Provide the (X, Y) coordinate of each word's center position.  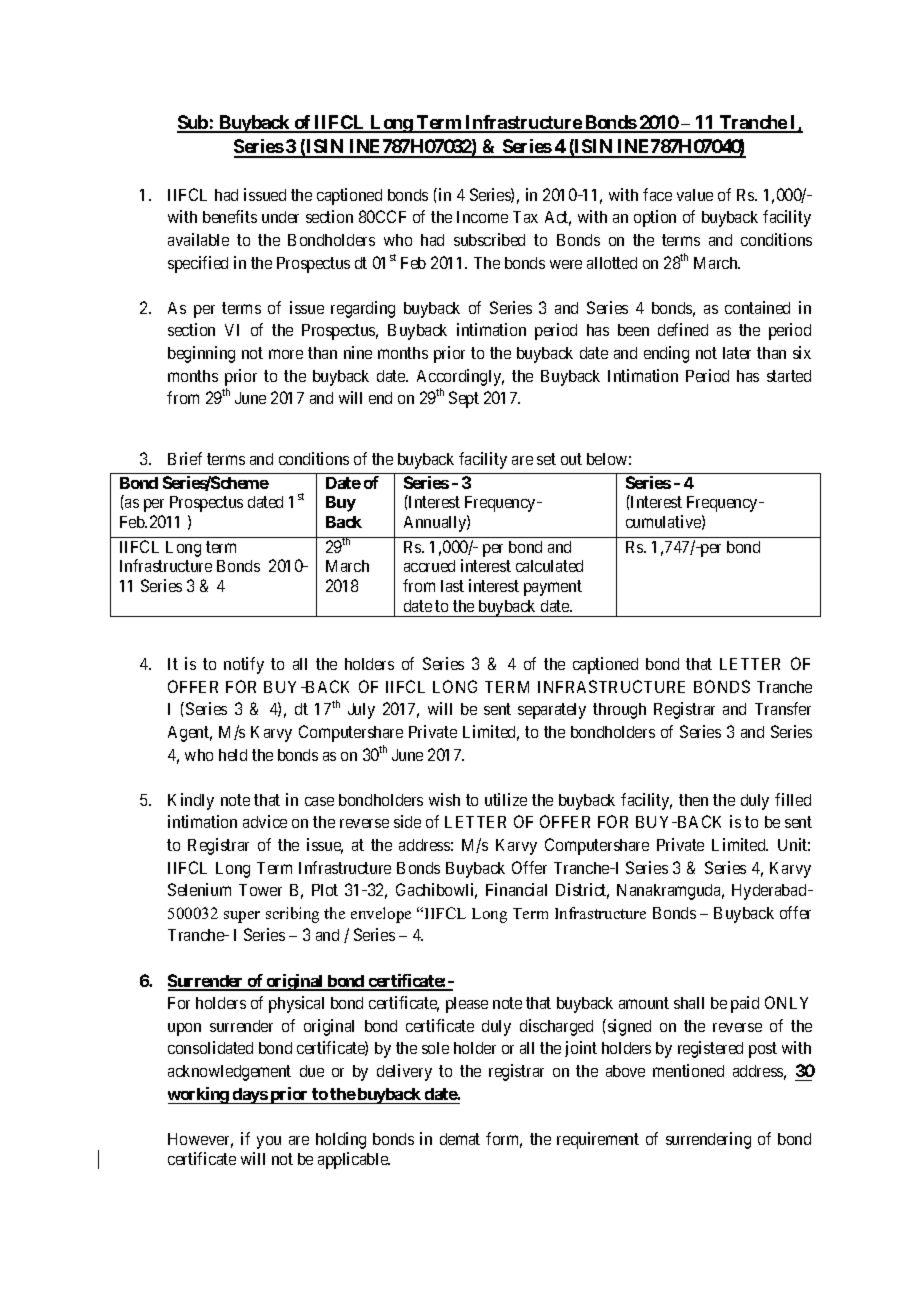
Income (482, 217)
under (280, 217)
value (695, 195)
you (269, 1142)
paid (745, 1004)
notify (244, 665)
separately (552, 711)
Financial (516, 889)
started (789, 376)
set (546, 459)
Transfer (783, 708)
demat (460, 1139)
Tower (260, 890)
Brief (185, 458)
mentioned (688, 1070)
